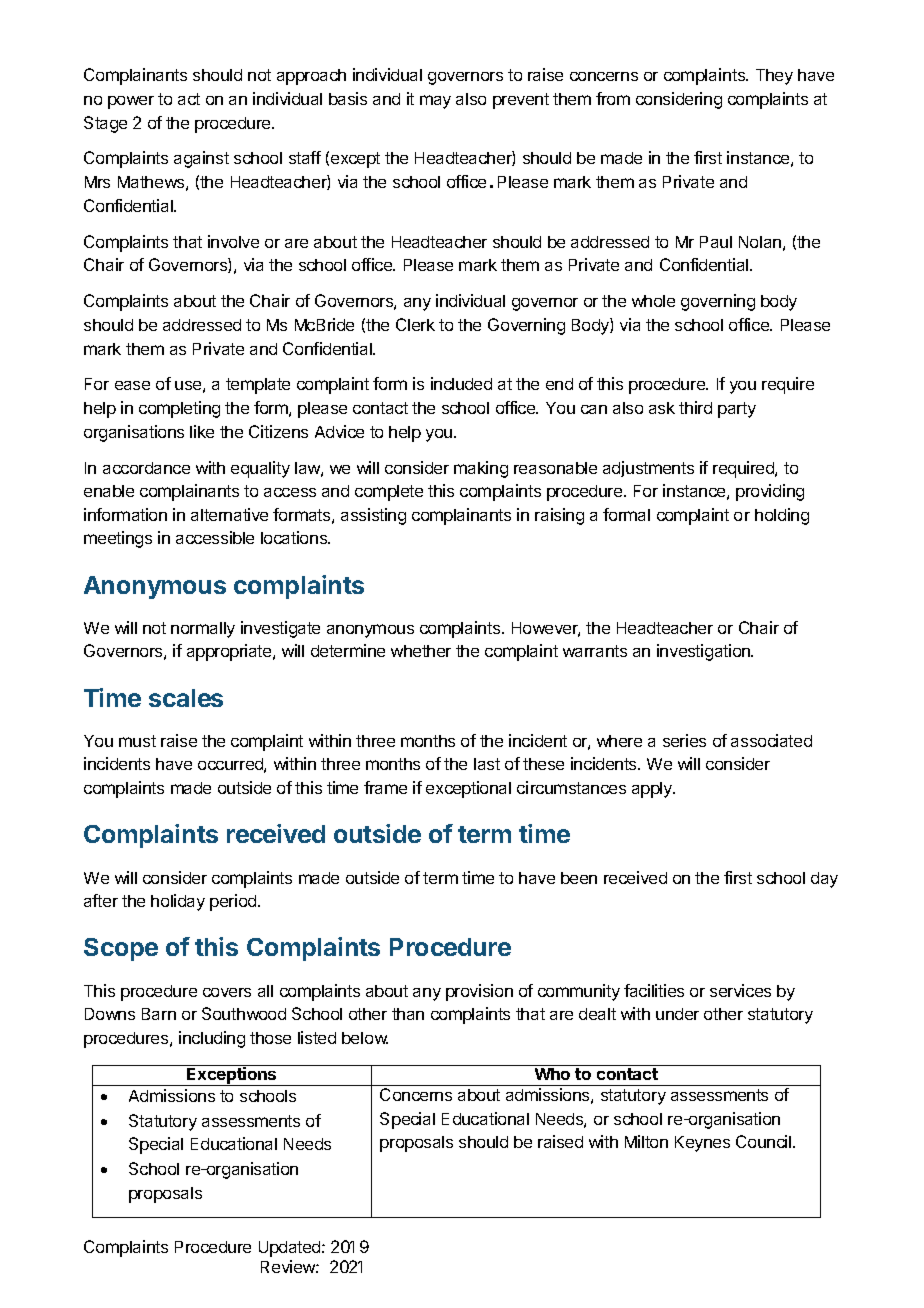 This screenshot has height=1308, width=924. Describe the element at coordinates (435, 102) in the screenshot. I see `may` at that location.
